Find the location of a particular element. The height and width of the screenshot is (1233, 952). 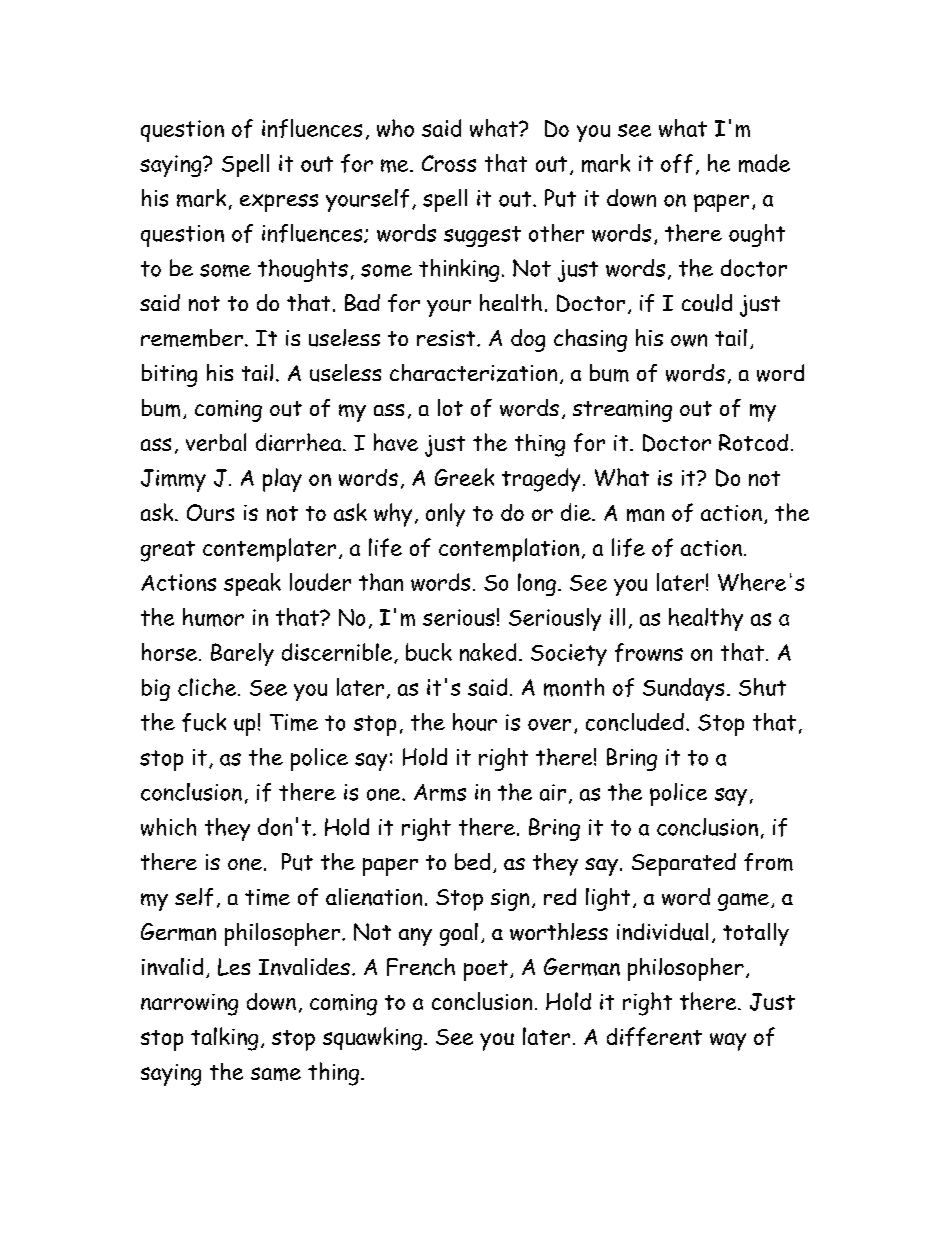

Sundays is located at coordinates (683, 689).
